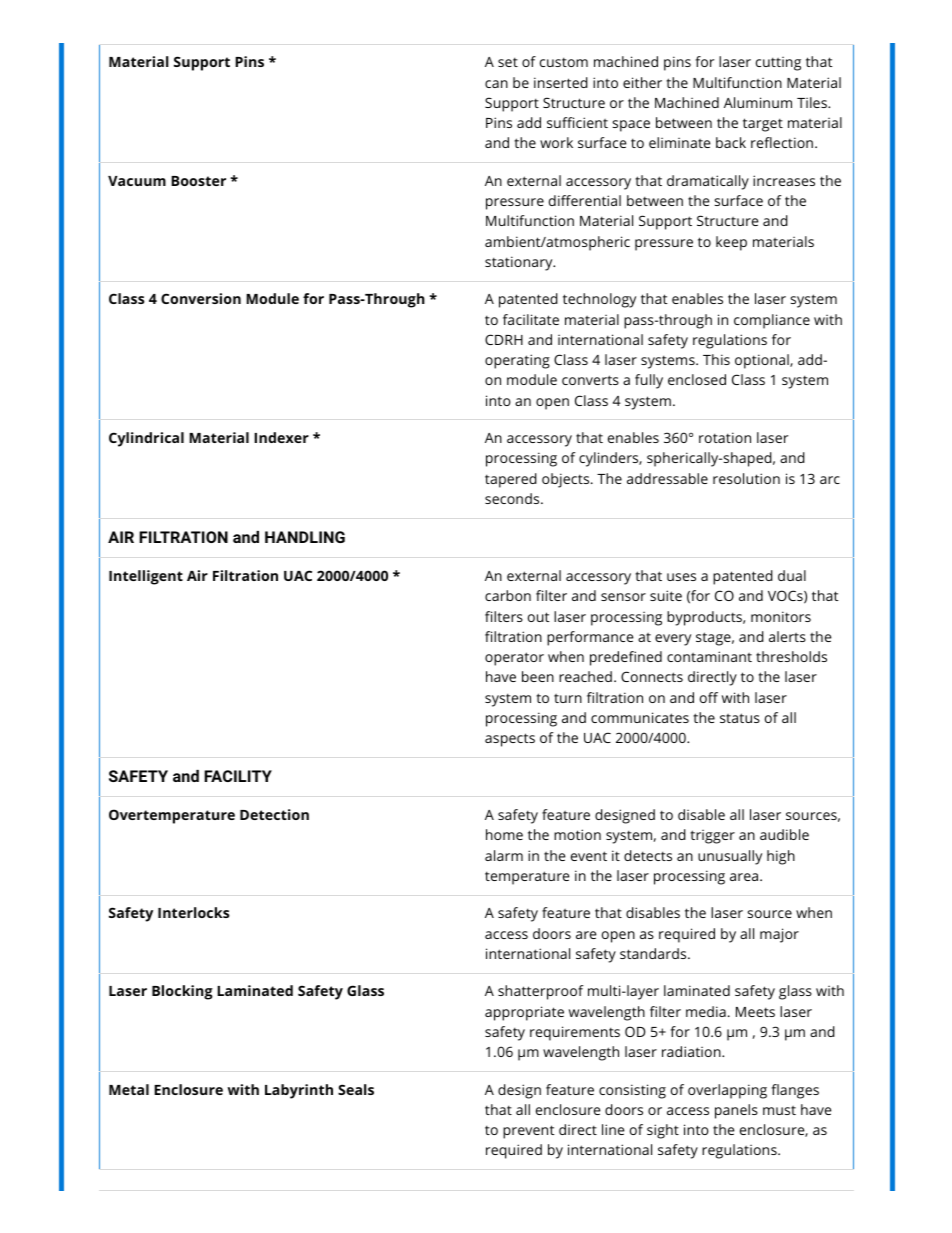 Image resolution: width=952 pixels, height=1233 pixels. Describe the element at coordinates (763, 361) in the image. I see `optional` at that location.
